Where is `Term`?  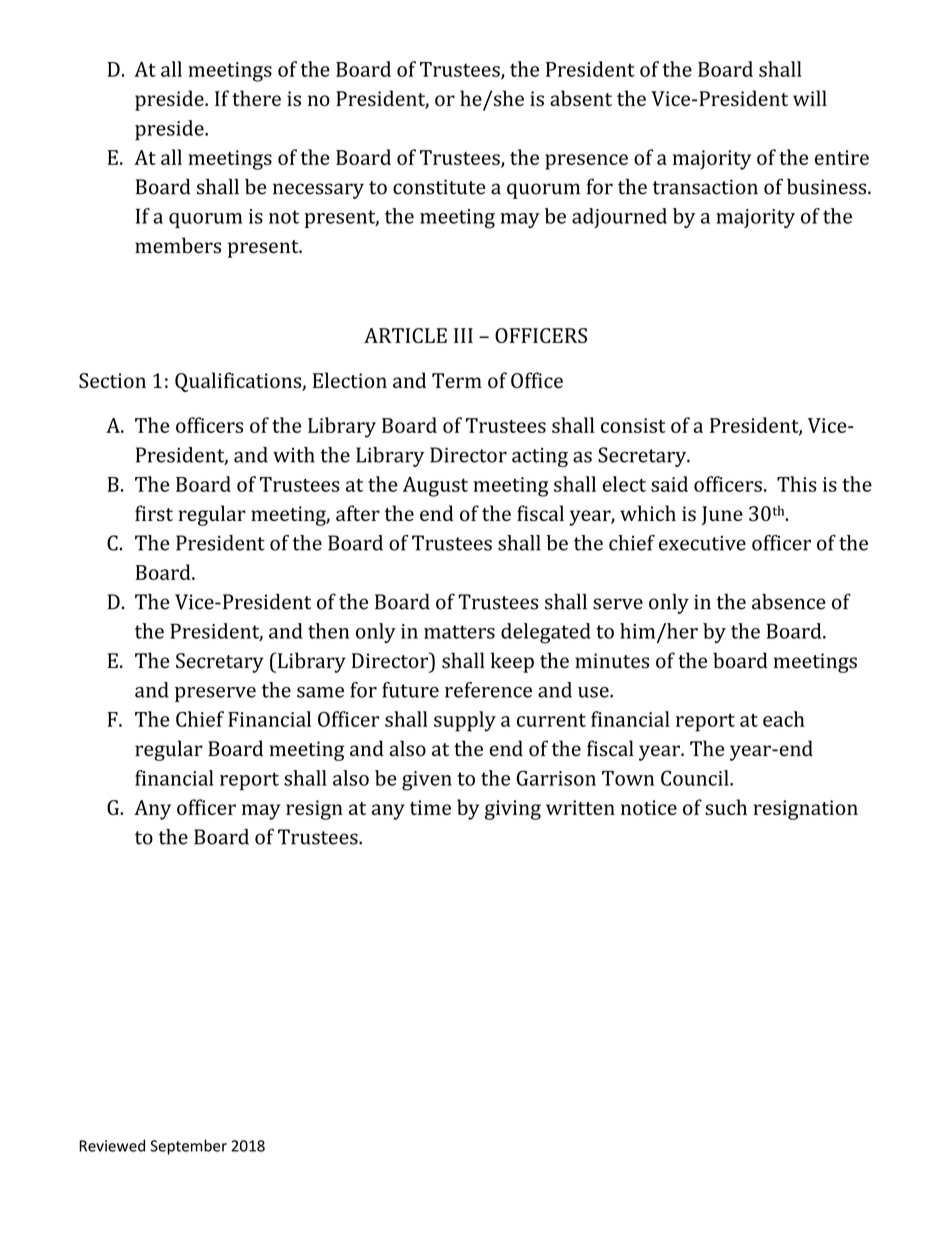
Term is located at coordinates (457, 380).
